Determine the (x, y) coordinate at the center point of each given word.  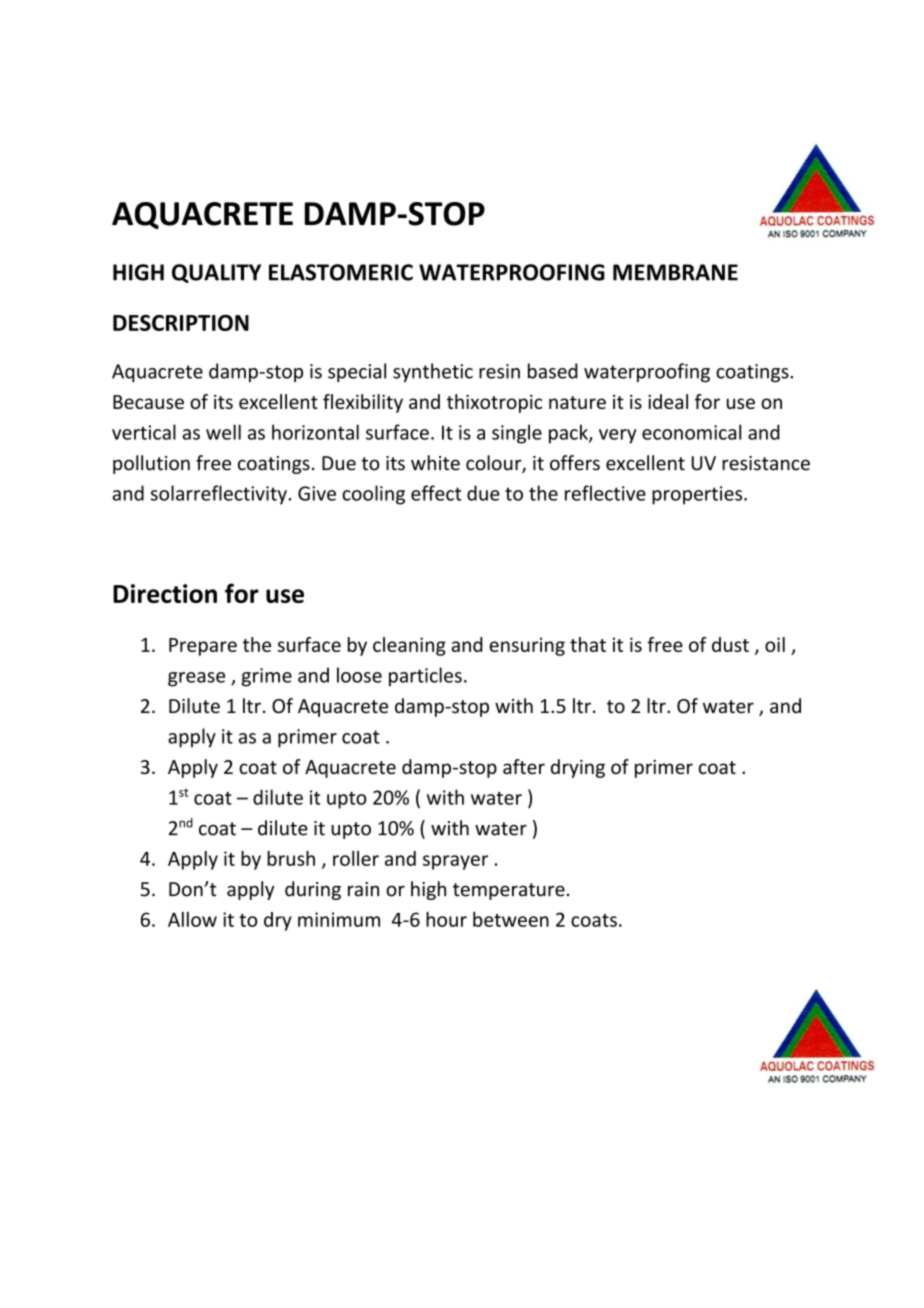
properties (698, 495)
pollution (151, 464)
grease (196, 679)
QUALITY (216, 273)
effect (436, 493)
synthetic (433, 372)
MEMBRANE (675, 272)
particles (425, 677)
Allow (192, 919)
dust (730, 644)
